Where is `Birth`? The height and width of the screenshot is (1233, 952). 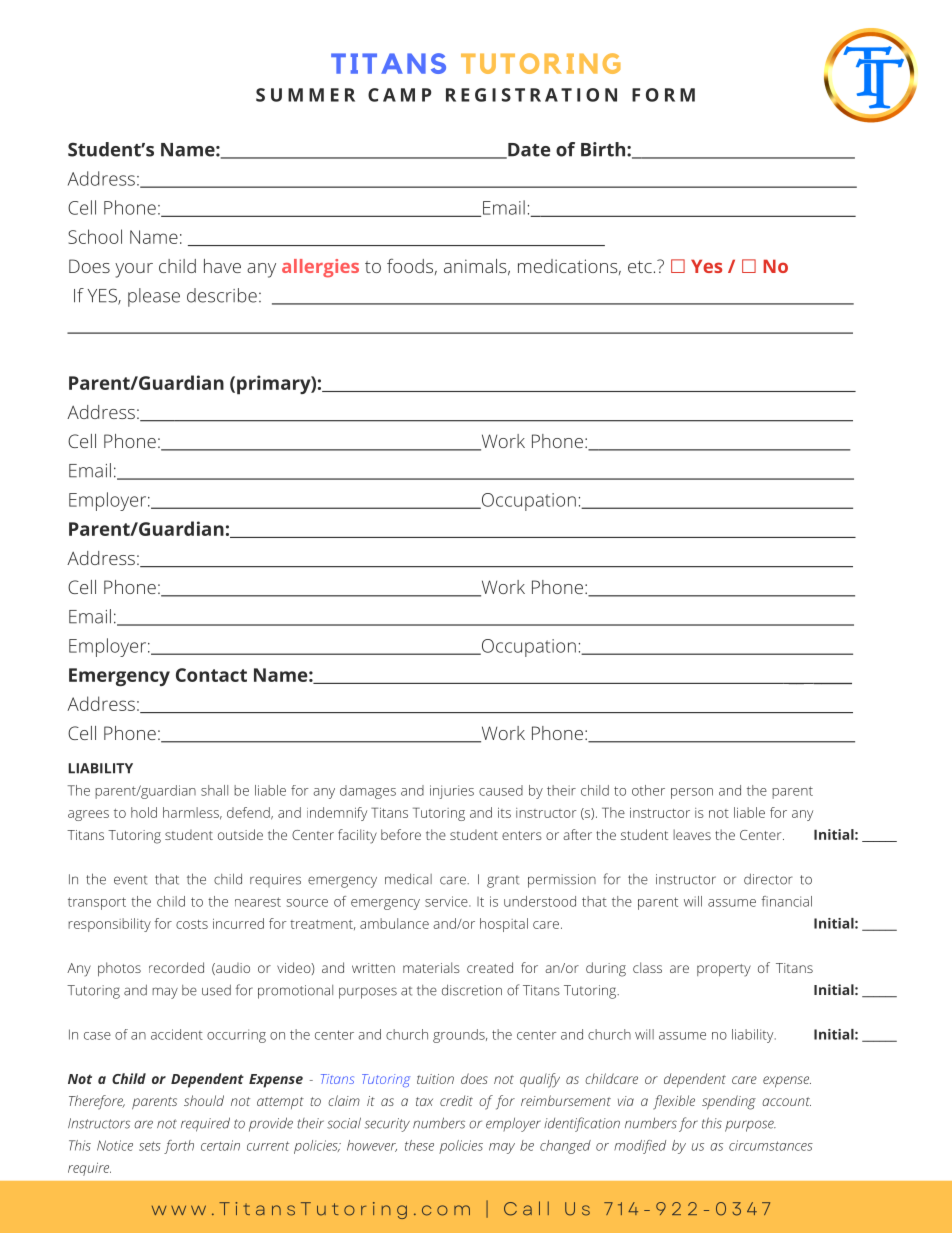 Birth is located at coordinates (604, 149).
